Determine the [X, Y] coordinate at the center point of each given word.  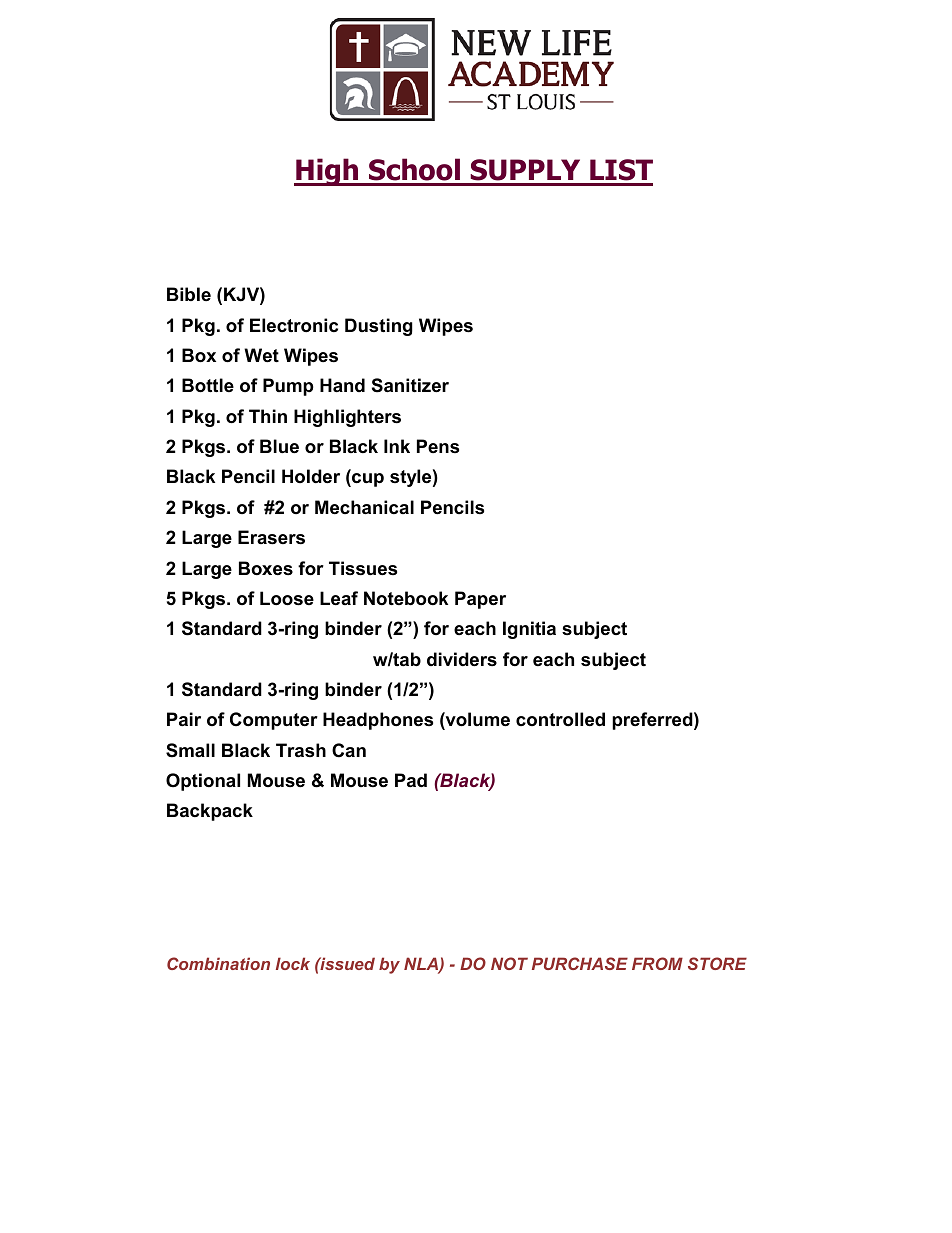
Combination [218, 963]
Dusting [379, 327]
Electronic [294, 325]
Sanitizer [410, 385]
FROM [657, 963]
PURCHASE [580, 963]
